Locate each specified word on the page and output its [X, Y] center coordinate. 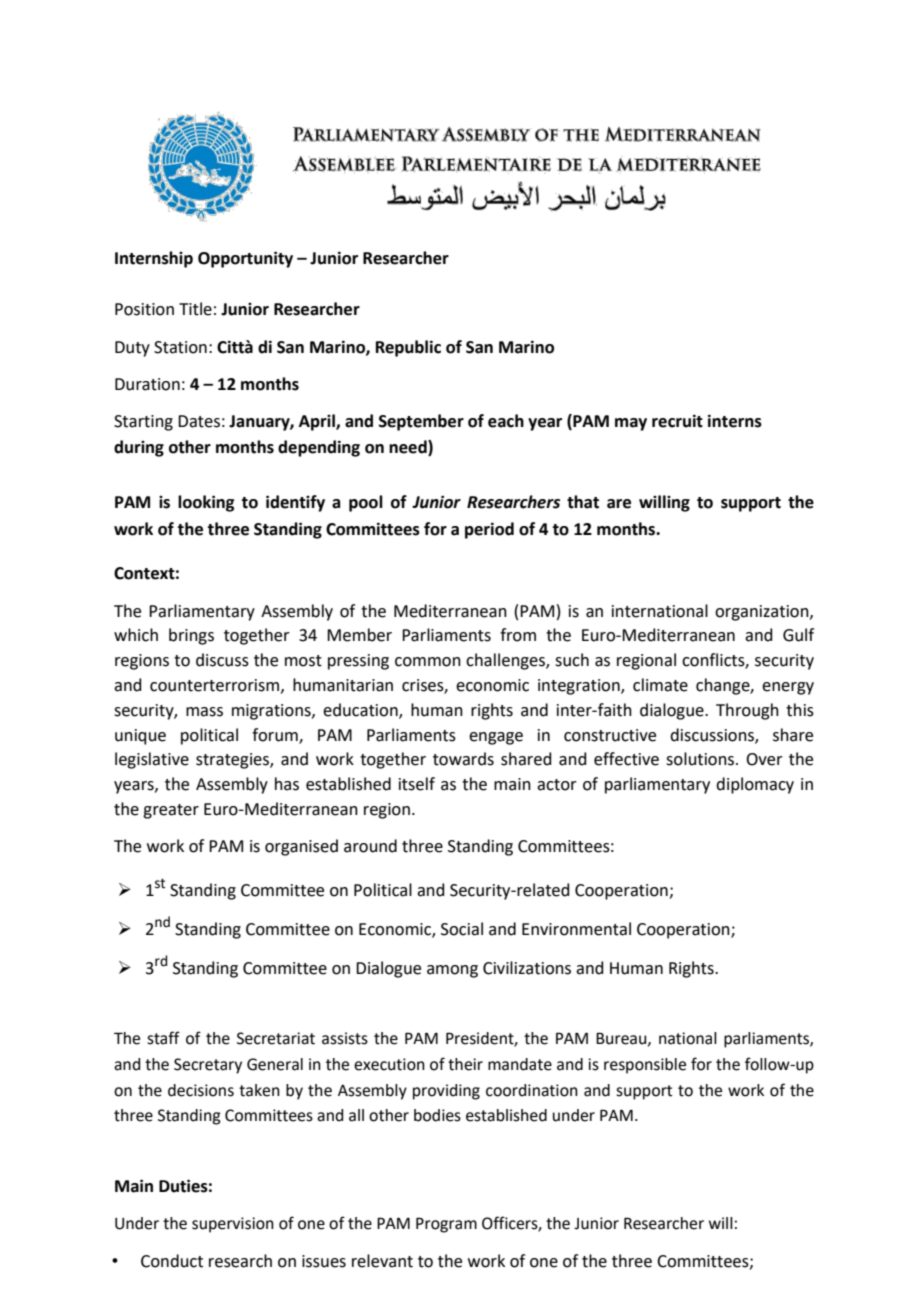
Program [446, 1225]
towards [463, 759]
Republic [408, 348]
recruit [677, 421]
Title [195, 309]
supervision [233, 1225]
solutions [701, 759]
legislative [152, 760]
